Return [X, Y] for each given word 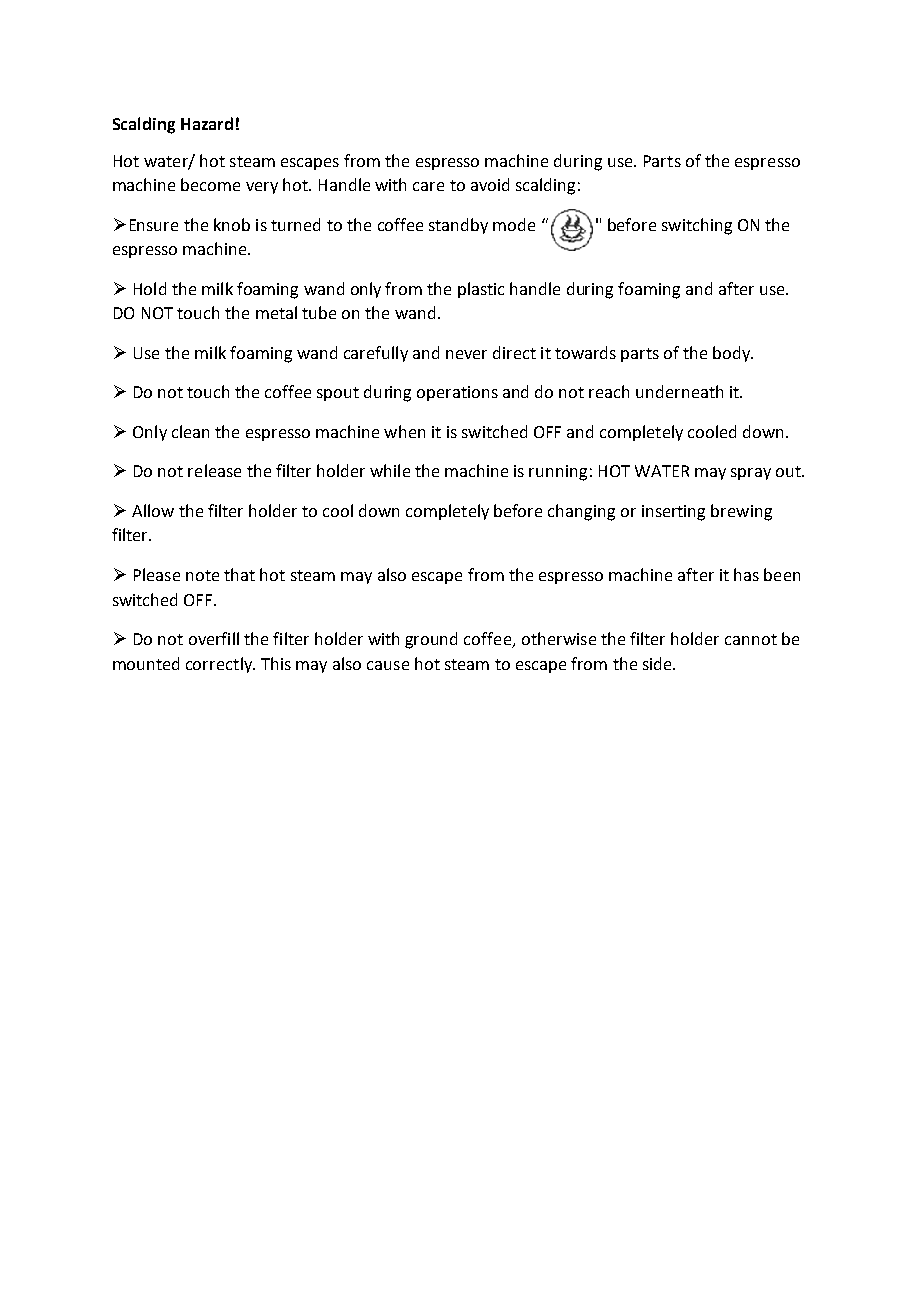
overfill [214, 638]
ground [431, 640]
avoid [490, 184]
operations [457, 393]
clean [190, 431]
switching [697, 226]
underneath [679, 391]
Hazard [207, 123]
